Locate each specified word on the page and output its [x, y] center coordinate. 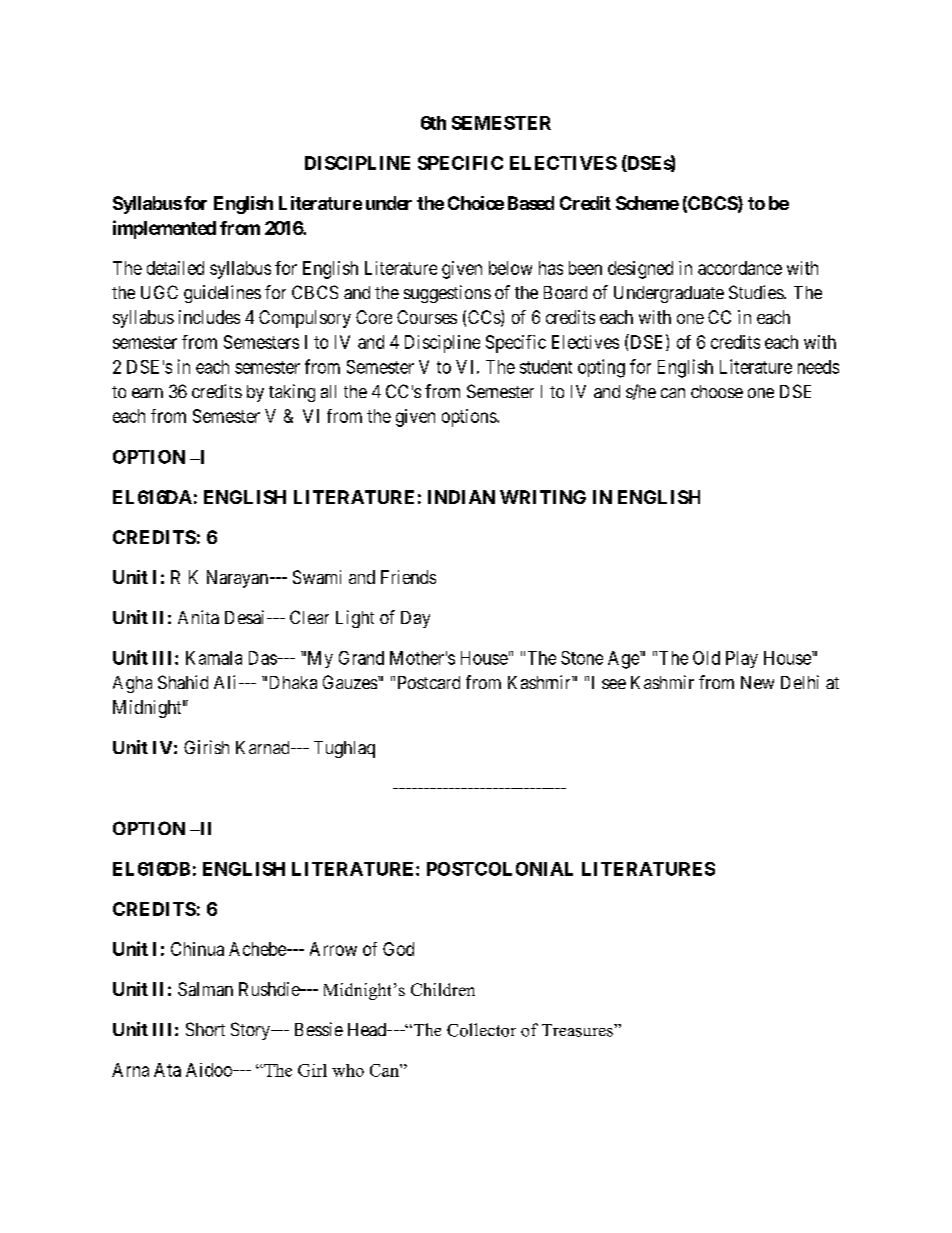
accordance [740, 268]
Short [205, 1029]
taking [292, 393]
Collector [481, 1030]
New [757, 682]
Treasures [578, 1030]
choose [717, 391]
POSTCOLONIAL [500, 869]
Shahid [183, 682]
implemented [164, 229]
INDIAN [461, 497]
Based [531, 203]
